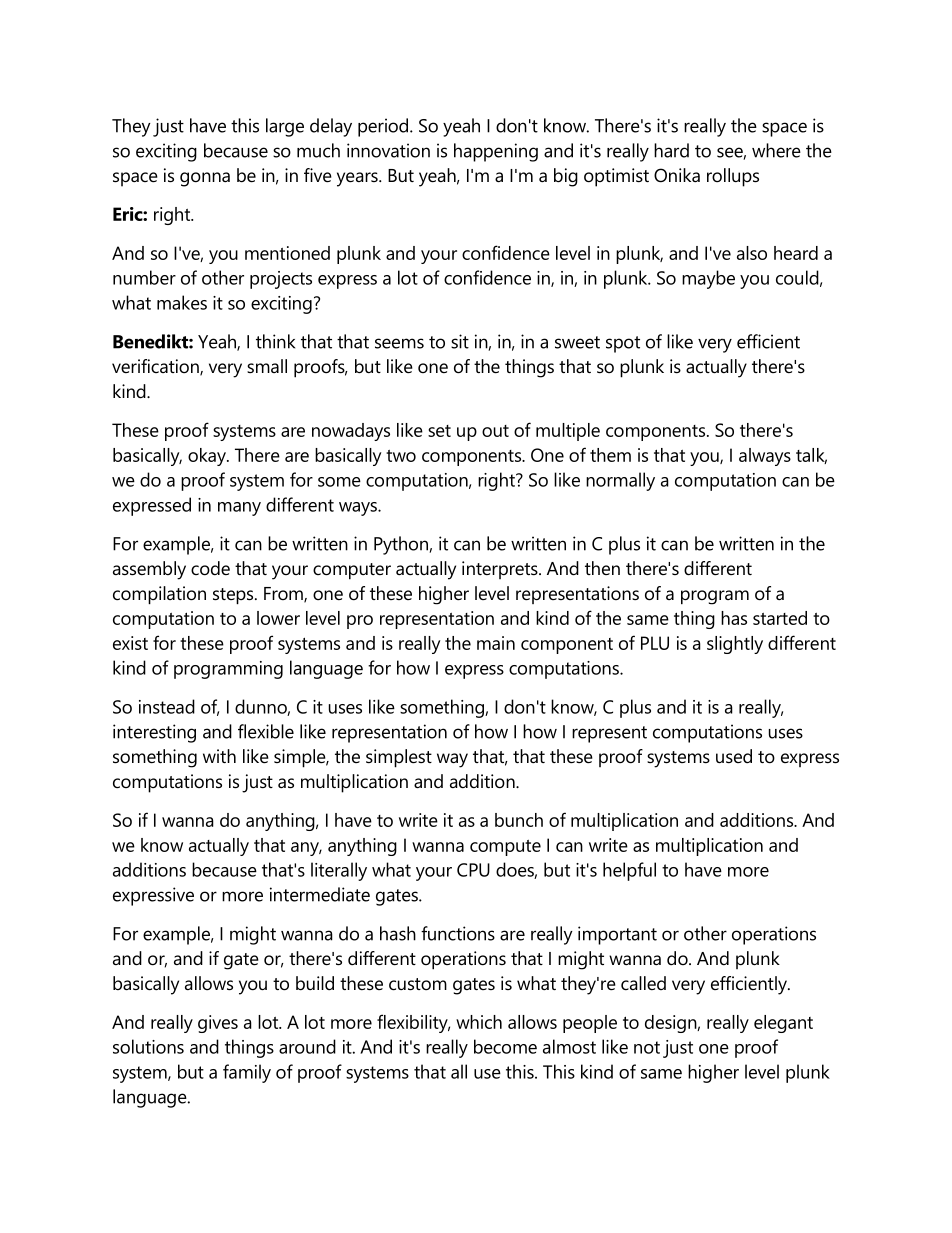 The image size is (952, 1233). Describe the element at coordinates (623, 344) in the screenshot. I see `spot` at that location.
